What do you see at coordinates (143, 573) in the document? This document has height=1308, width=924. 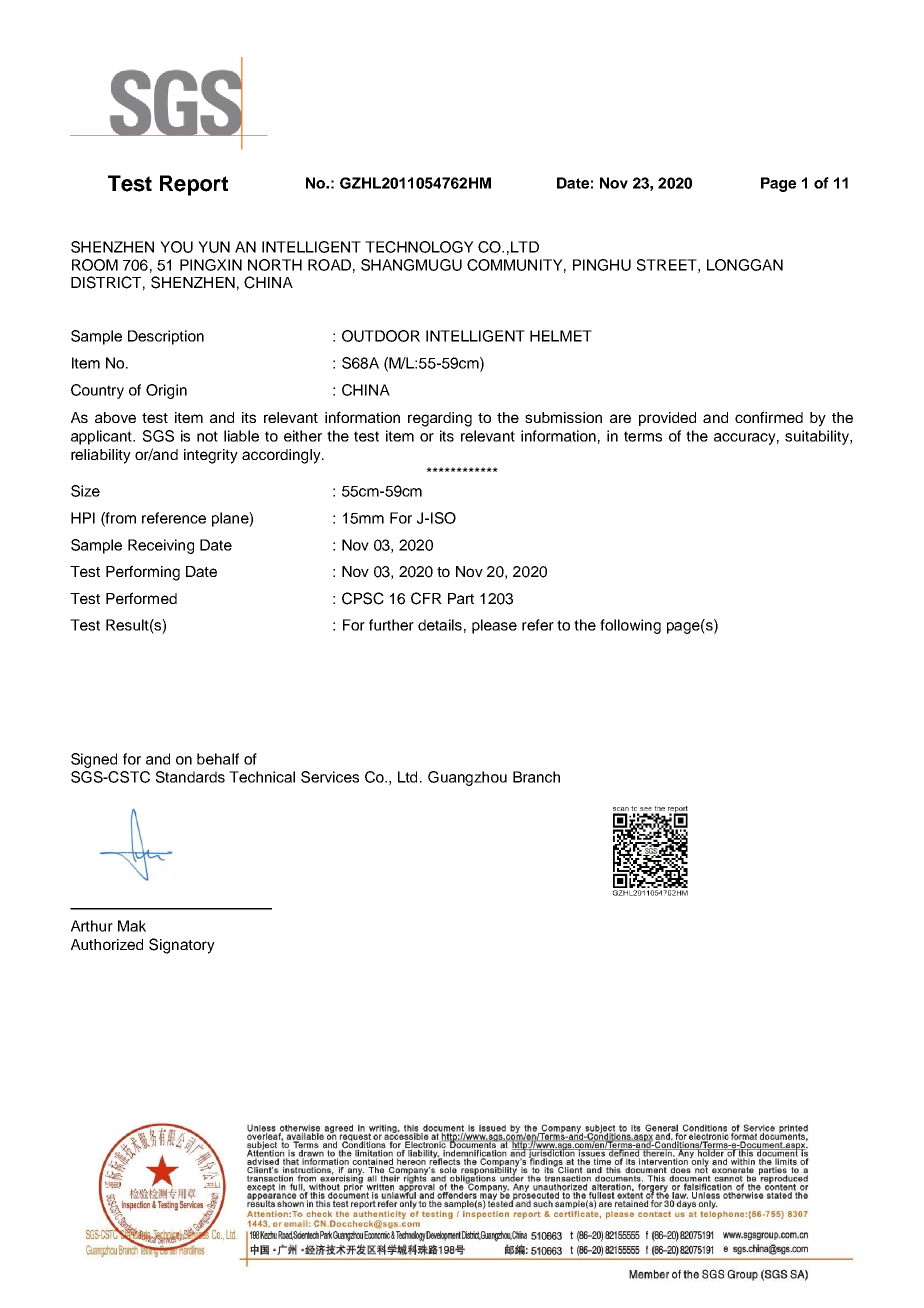 I see `Performing` at bounding box center [143, 573].
